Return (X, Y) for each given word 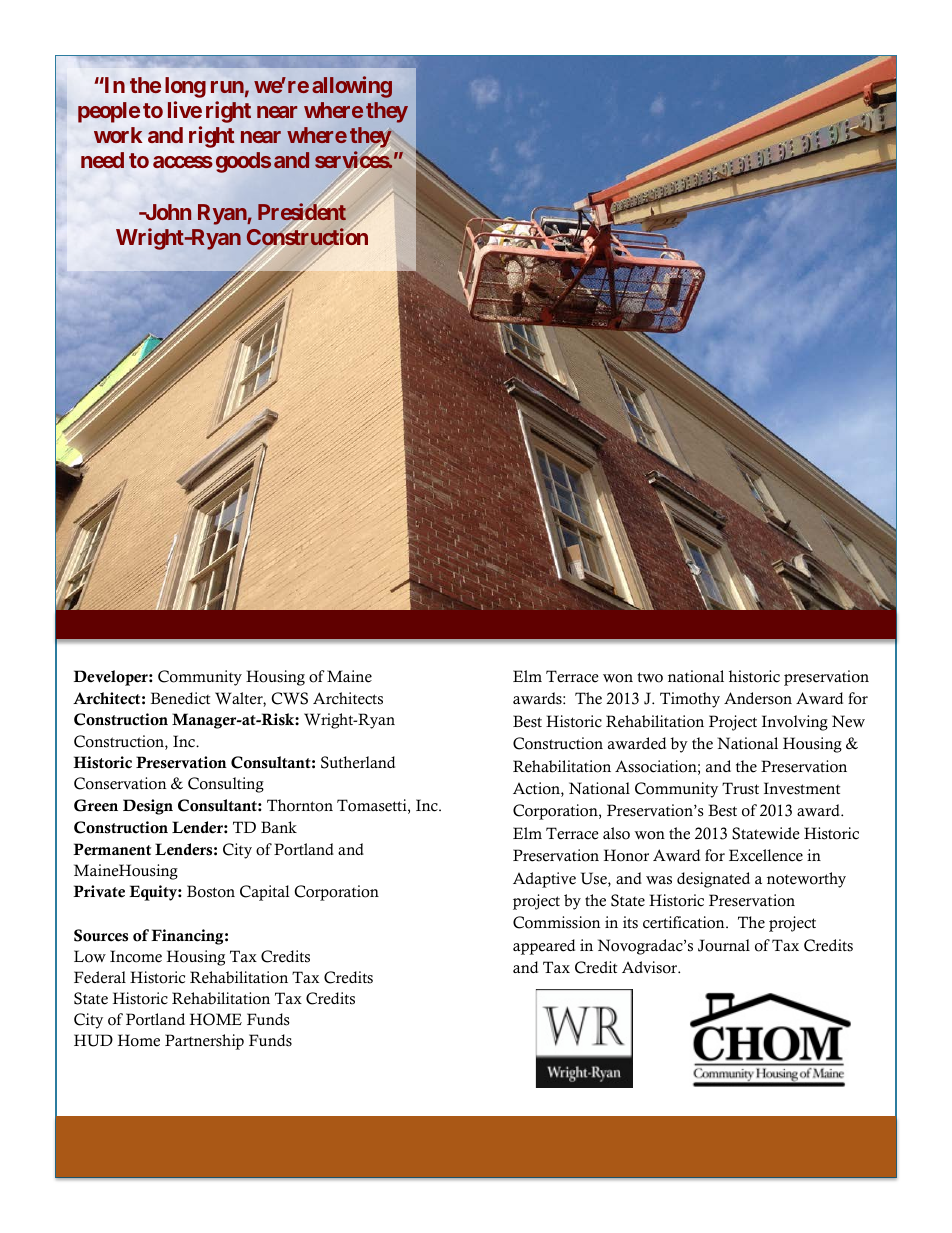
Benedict (180, 698)
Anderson (758, 698)
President (302, 213)
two (650, 677)
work (118, 135)
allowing (352, 87)
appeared (544, 947)
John (167, 212)
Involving (795, 723)
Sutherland (358, 762)
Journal (724, 945)
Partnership (204, 1042)
